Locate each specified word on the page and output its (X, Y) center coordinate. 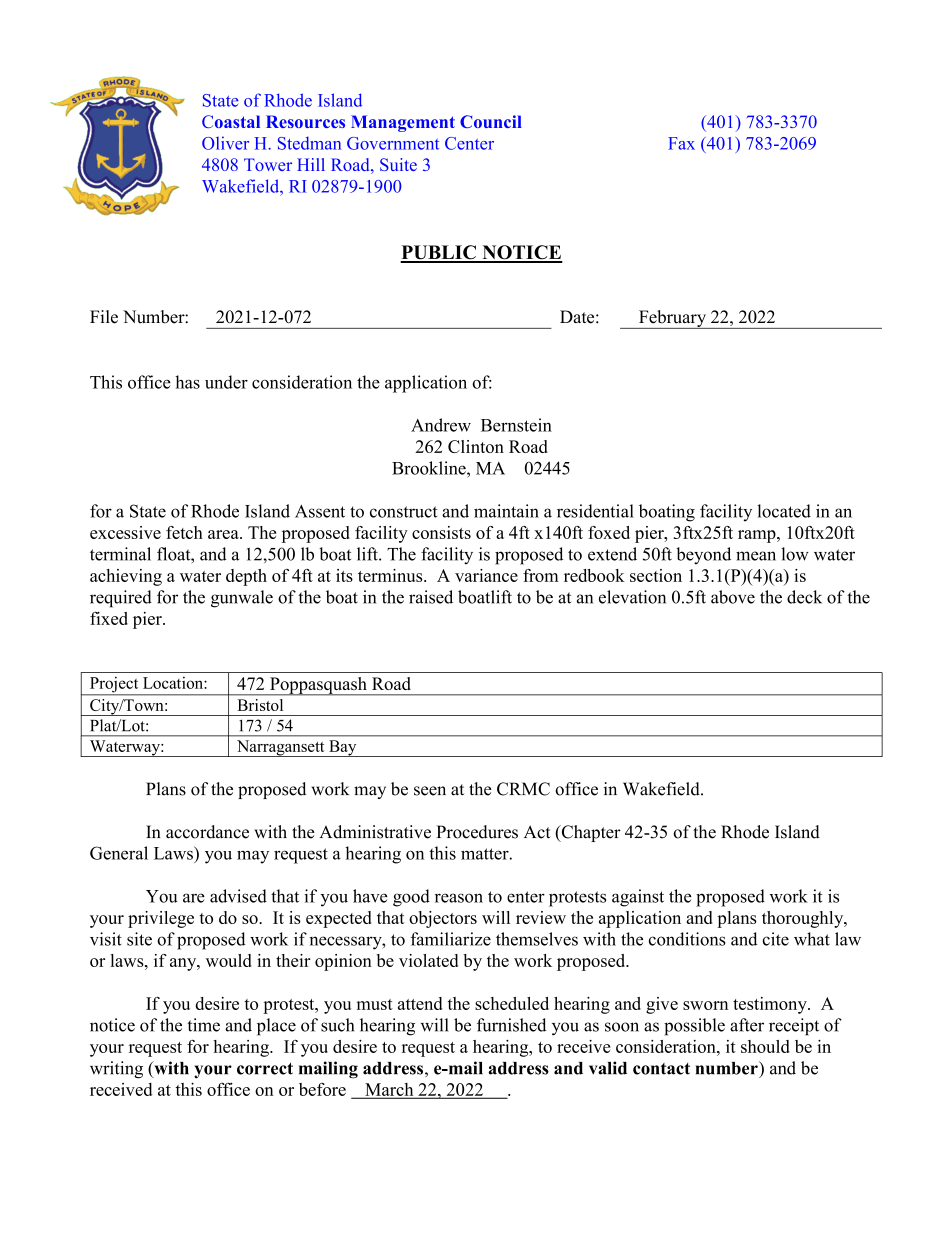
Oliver (225, 143)
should (765, 1046)
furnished (511, 1025)
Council (491, 121)
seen (430, 791)
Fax (681, 143)
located (784, 511)
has (187, 382)
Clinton (476, 446)
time (203, 1025)
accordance (207, 832)
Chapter (590, 833)
